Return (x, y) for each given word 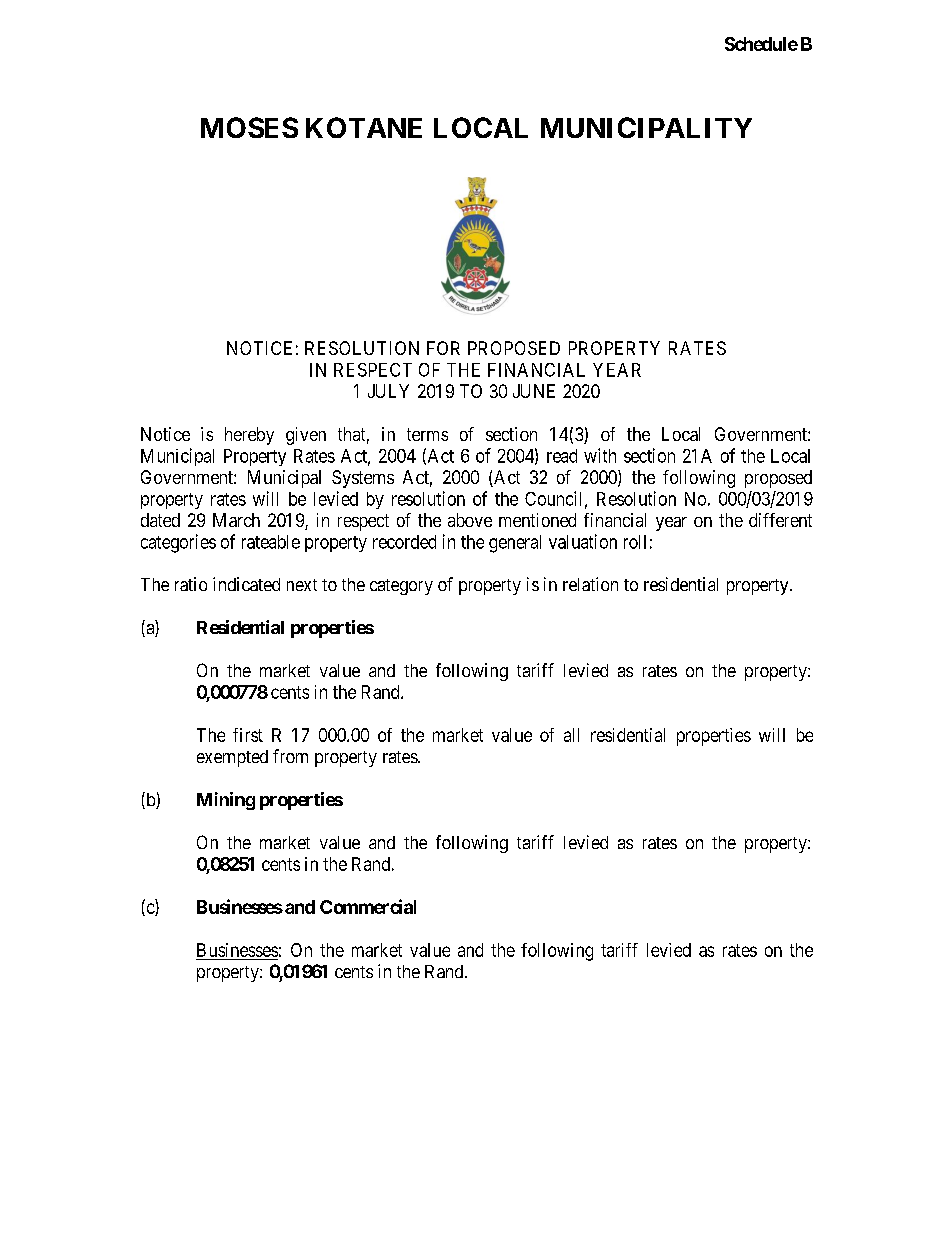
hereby (249, 436)
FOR (443, 348)
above (470, 520)
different (780, 520)
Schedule (761, 44)
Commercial (368, 906)
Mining (226, 801)
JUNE (534, 391)
